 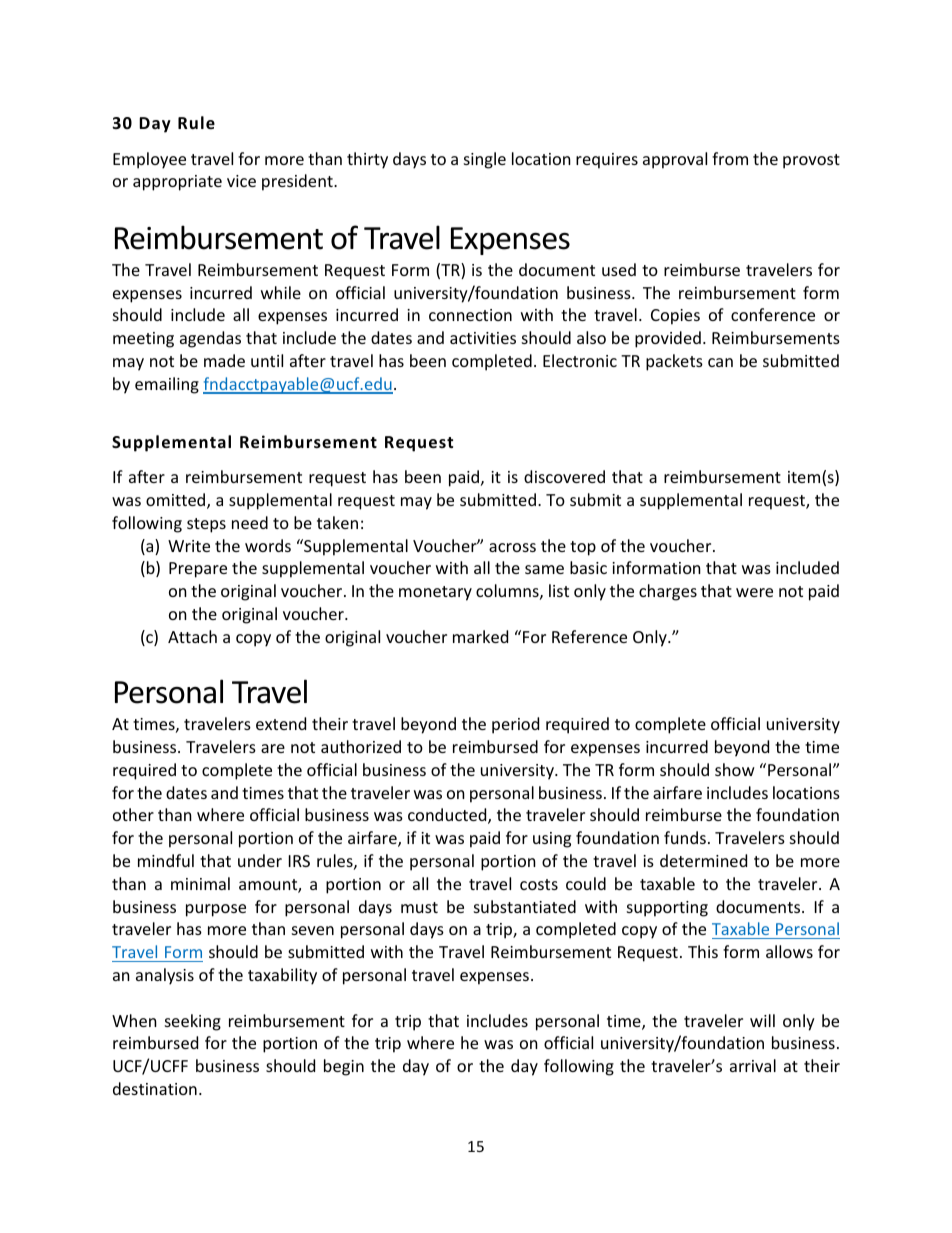 I want to click on substantiated, so click(x=525, y=906).
